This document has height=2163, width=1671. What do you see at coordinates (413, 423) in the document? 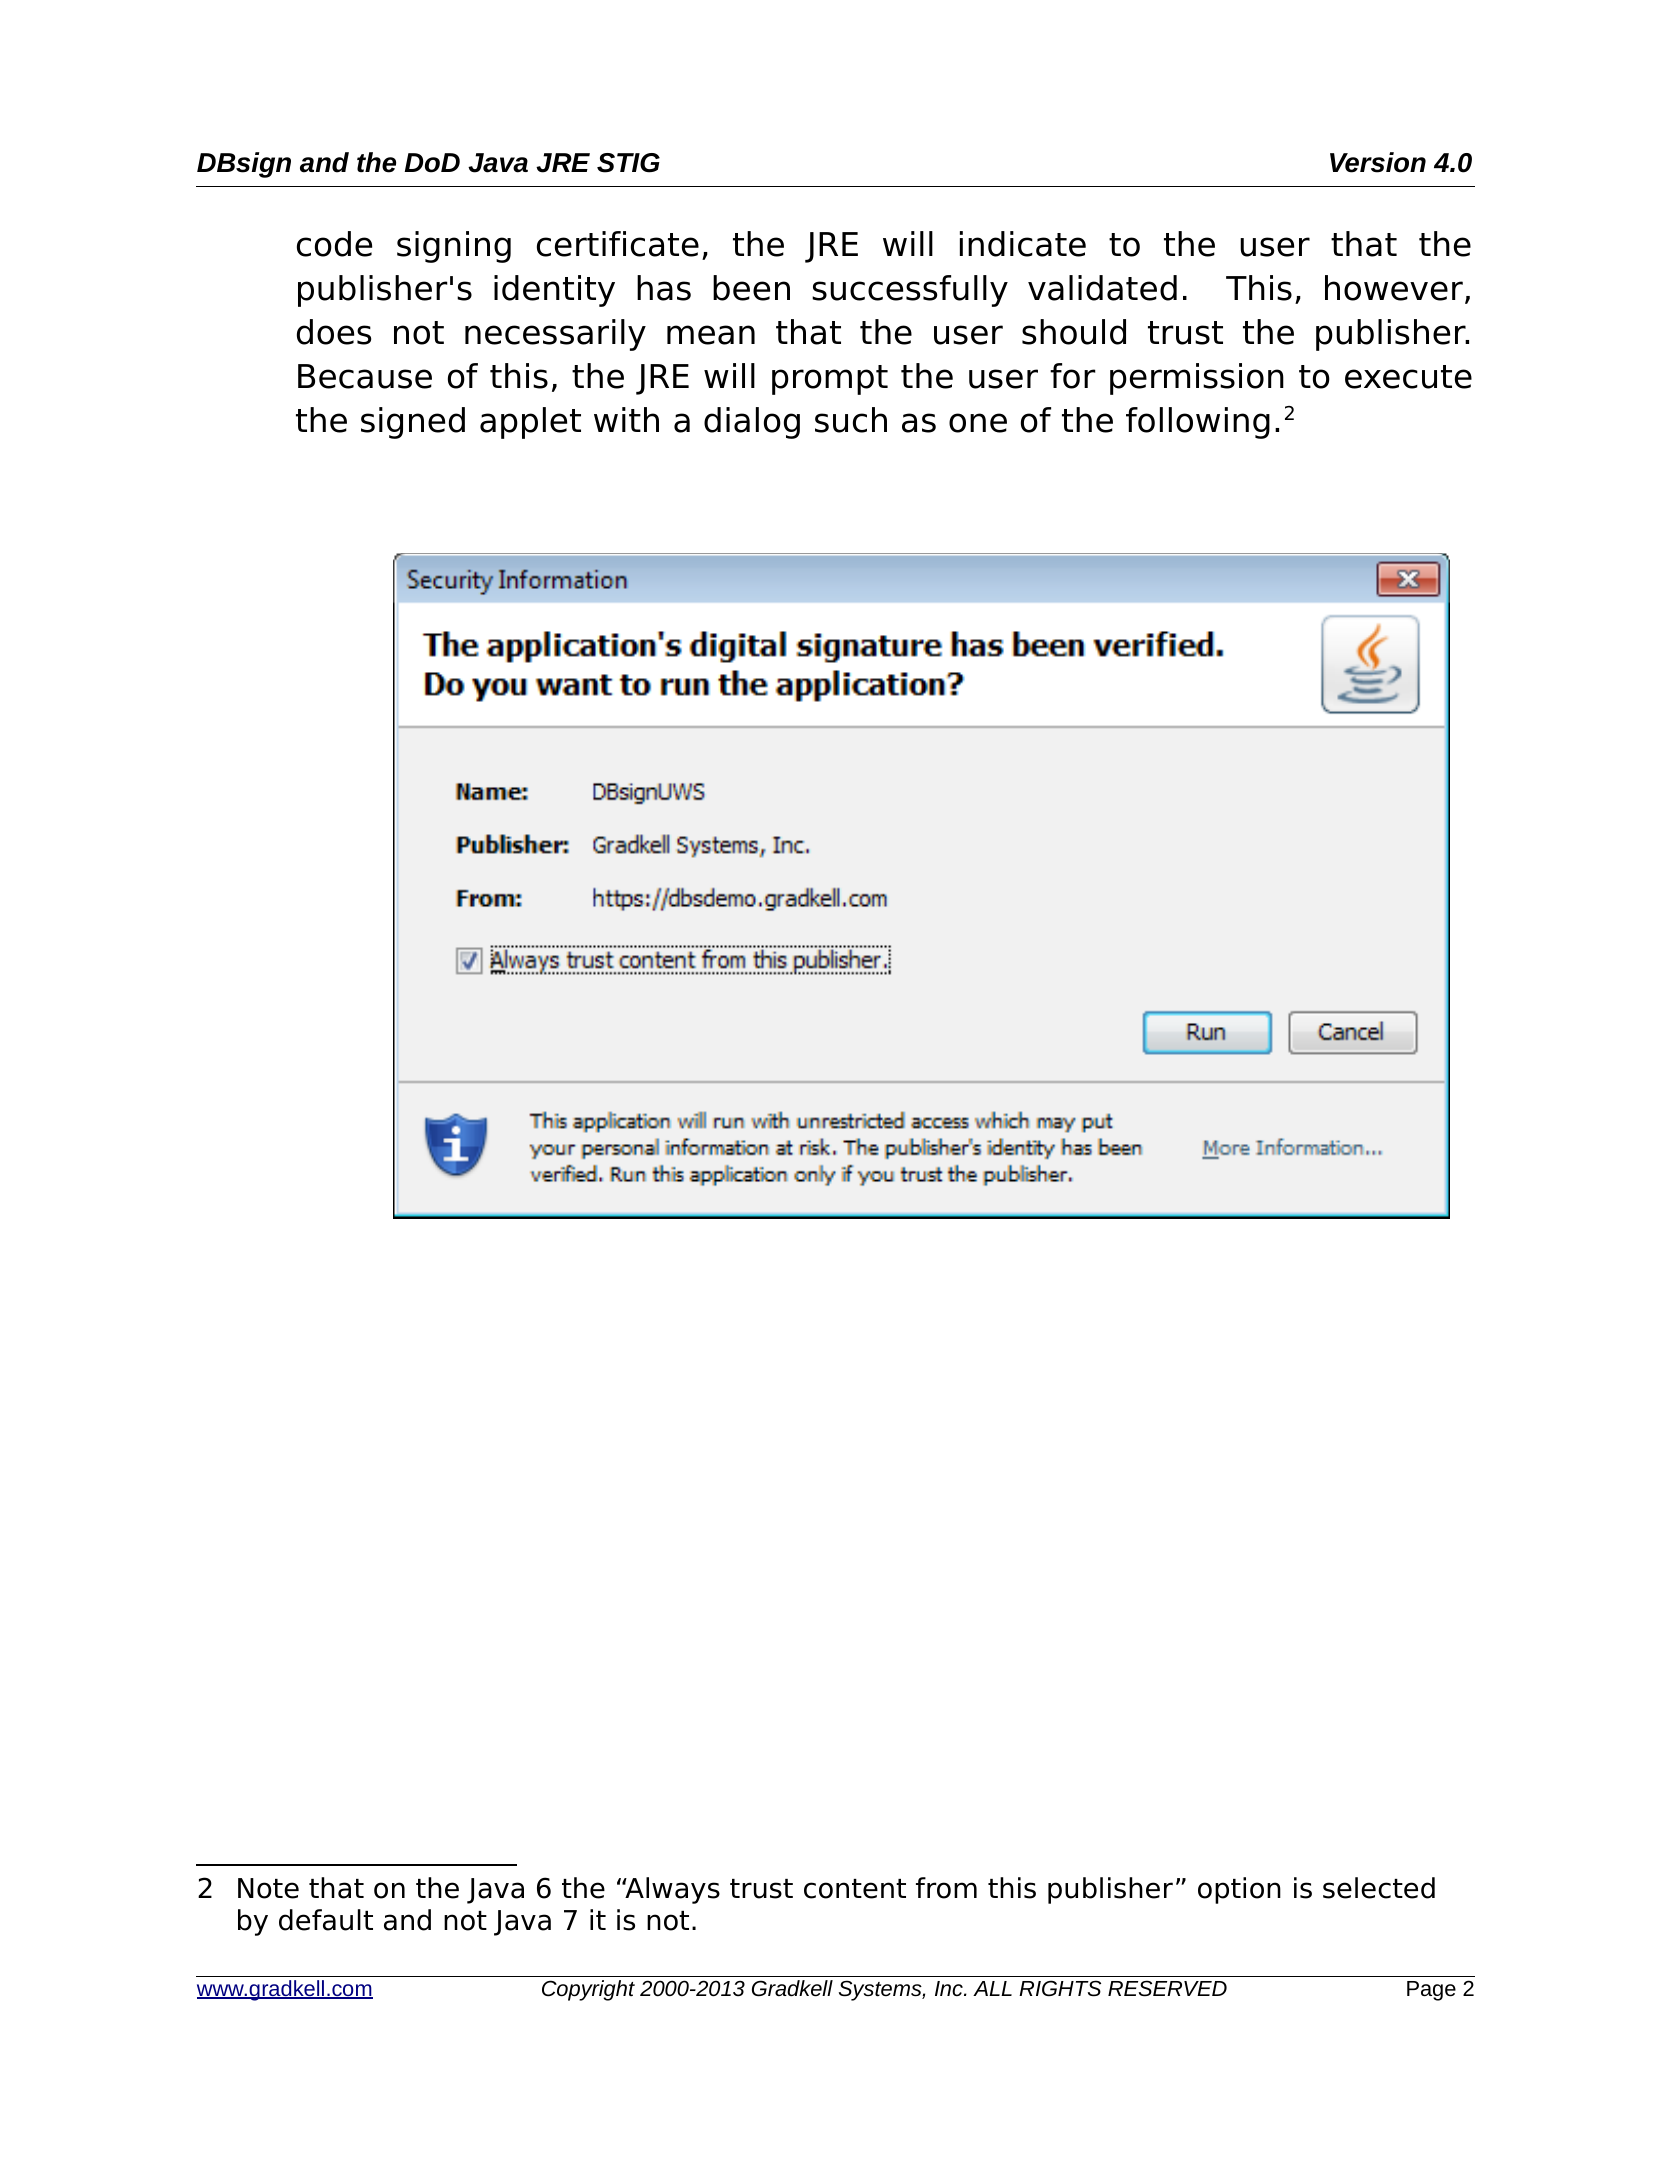
I see `signed` at bounding box center [413, 423].
